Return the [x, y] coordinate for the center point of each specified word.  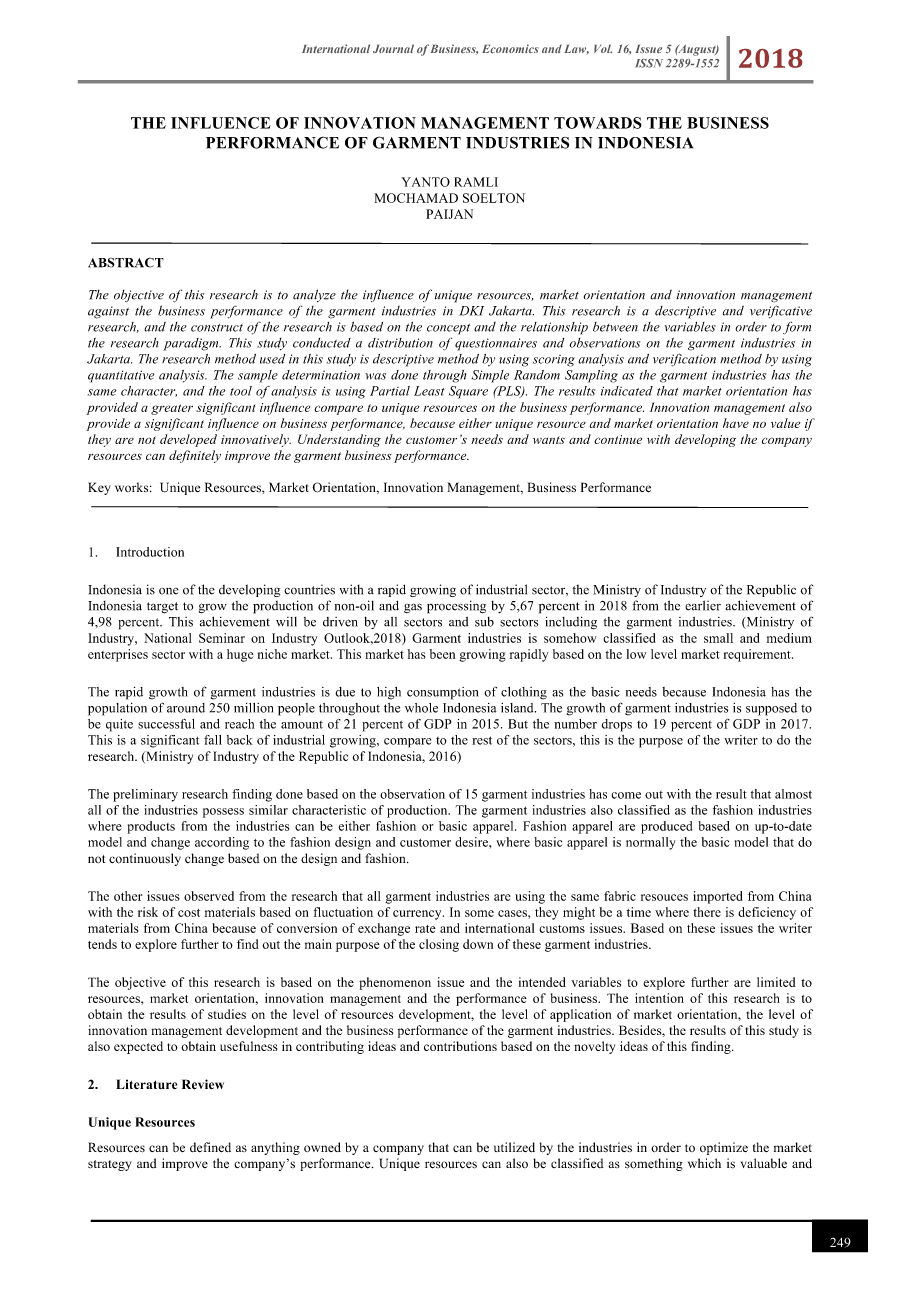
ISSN [649, 63]
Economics [510, 48]
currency [418, 915]
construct [217, 328]
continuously [145, 859]
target [162, 608]
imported [718, 897]
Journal [393, 48]
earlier [703, 605]
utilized [514, 1147]
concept [448, 329]
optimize [724, 1148]
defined [210, 1147]
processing [456, 607]
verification [684, 360]
